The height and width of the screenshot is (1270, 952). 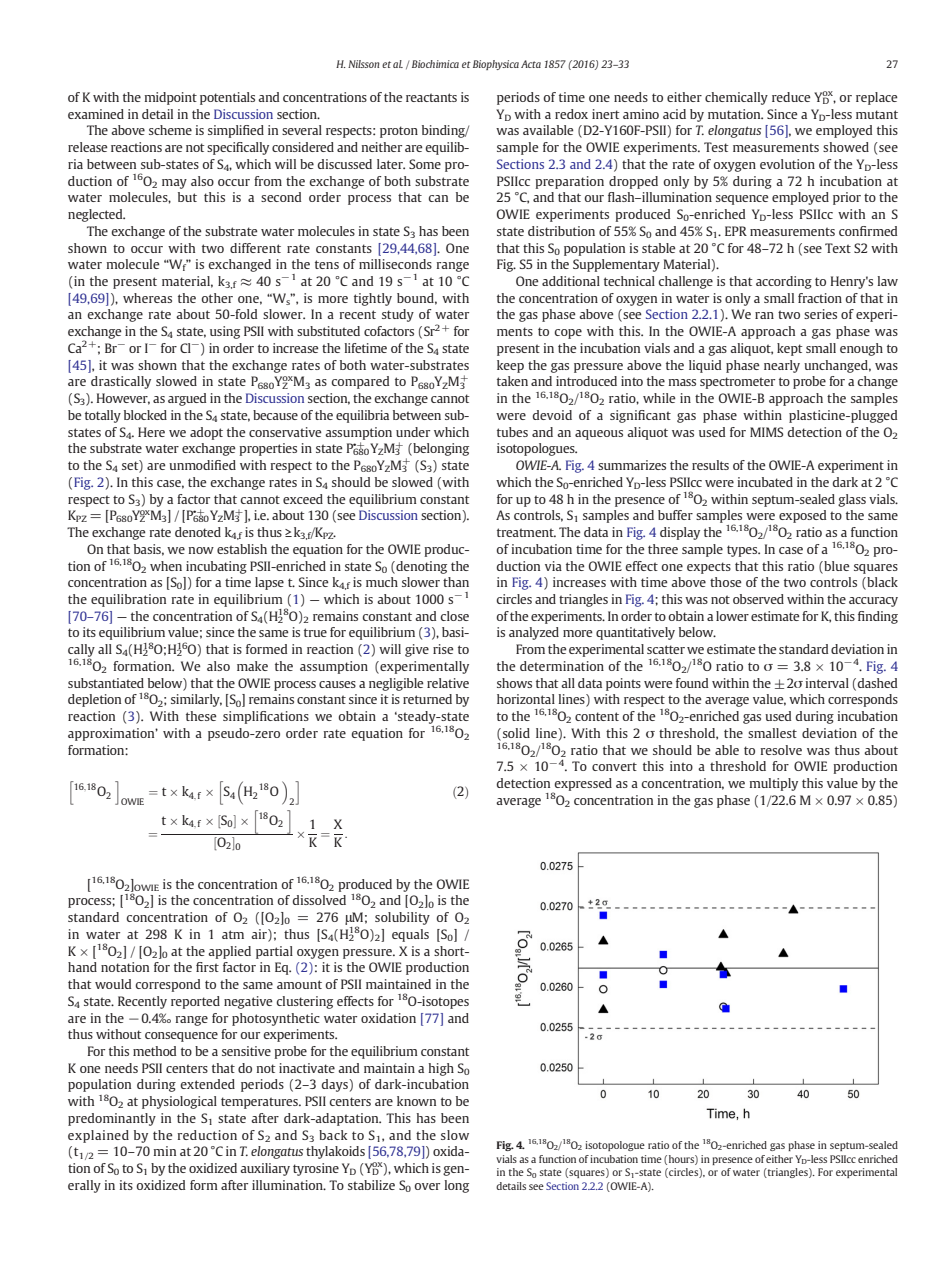 What do you see at coordinates (791, 97) in the screenshot?
I see `reduce` at bounding box center [791, 97].
